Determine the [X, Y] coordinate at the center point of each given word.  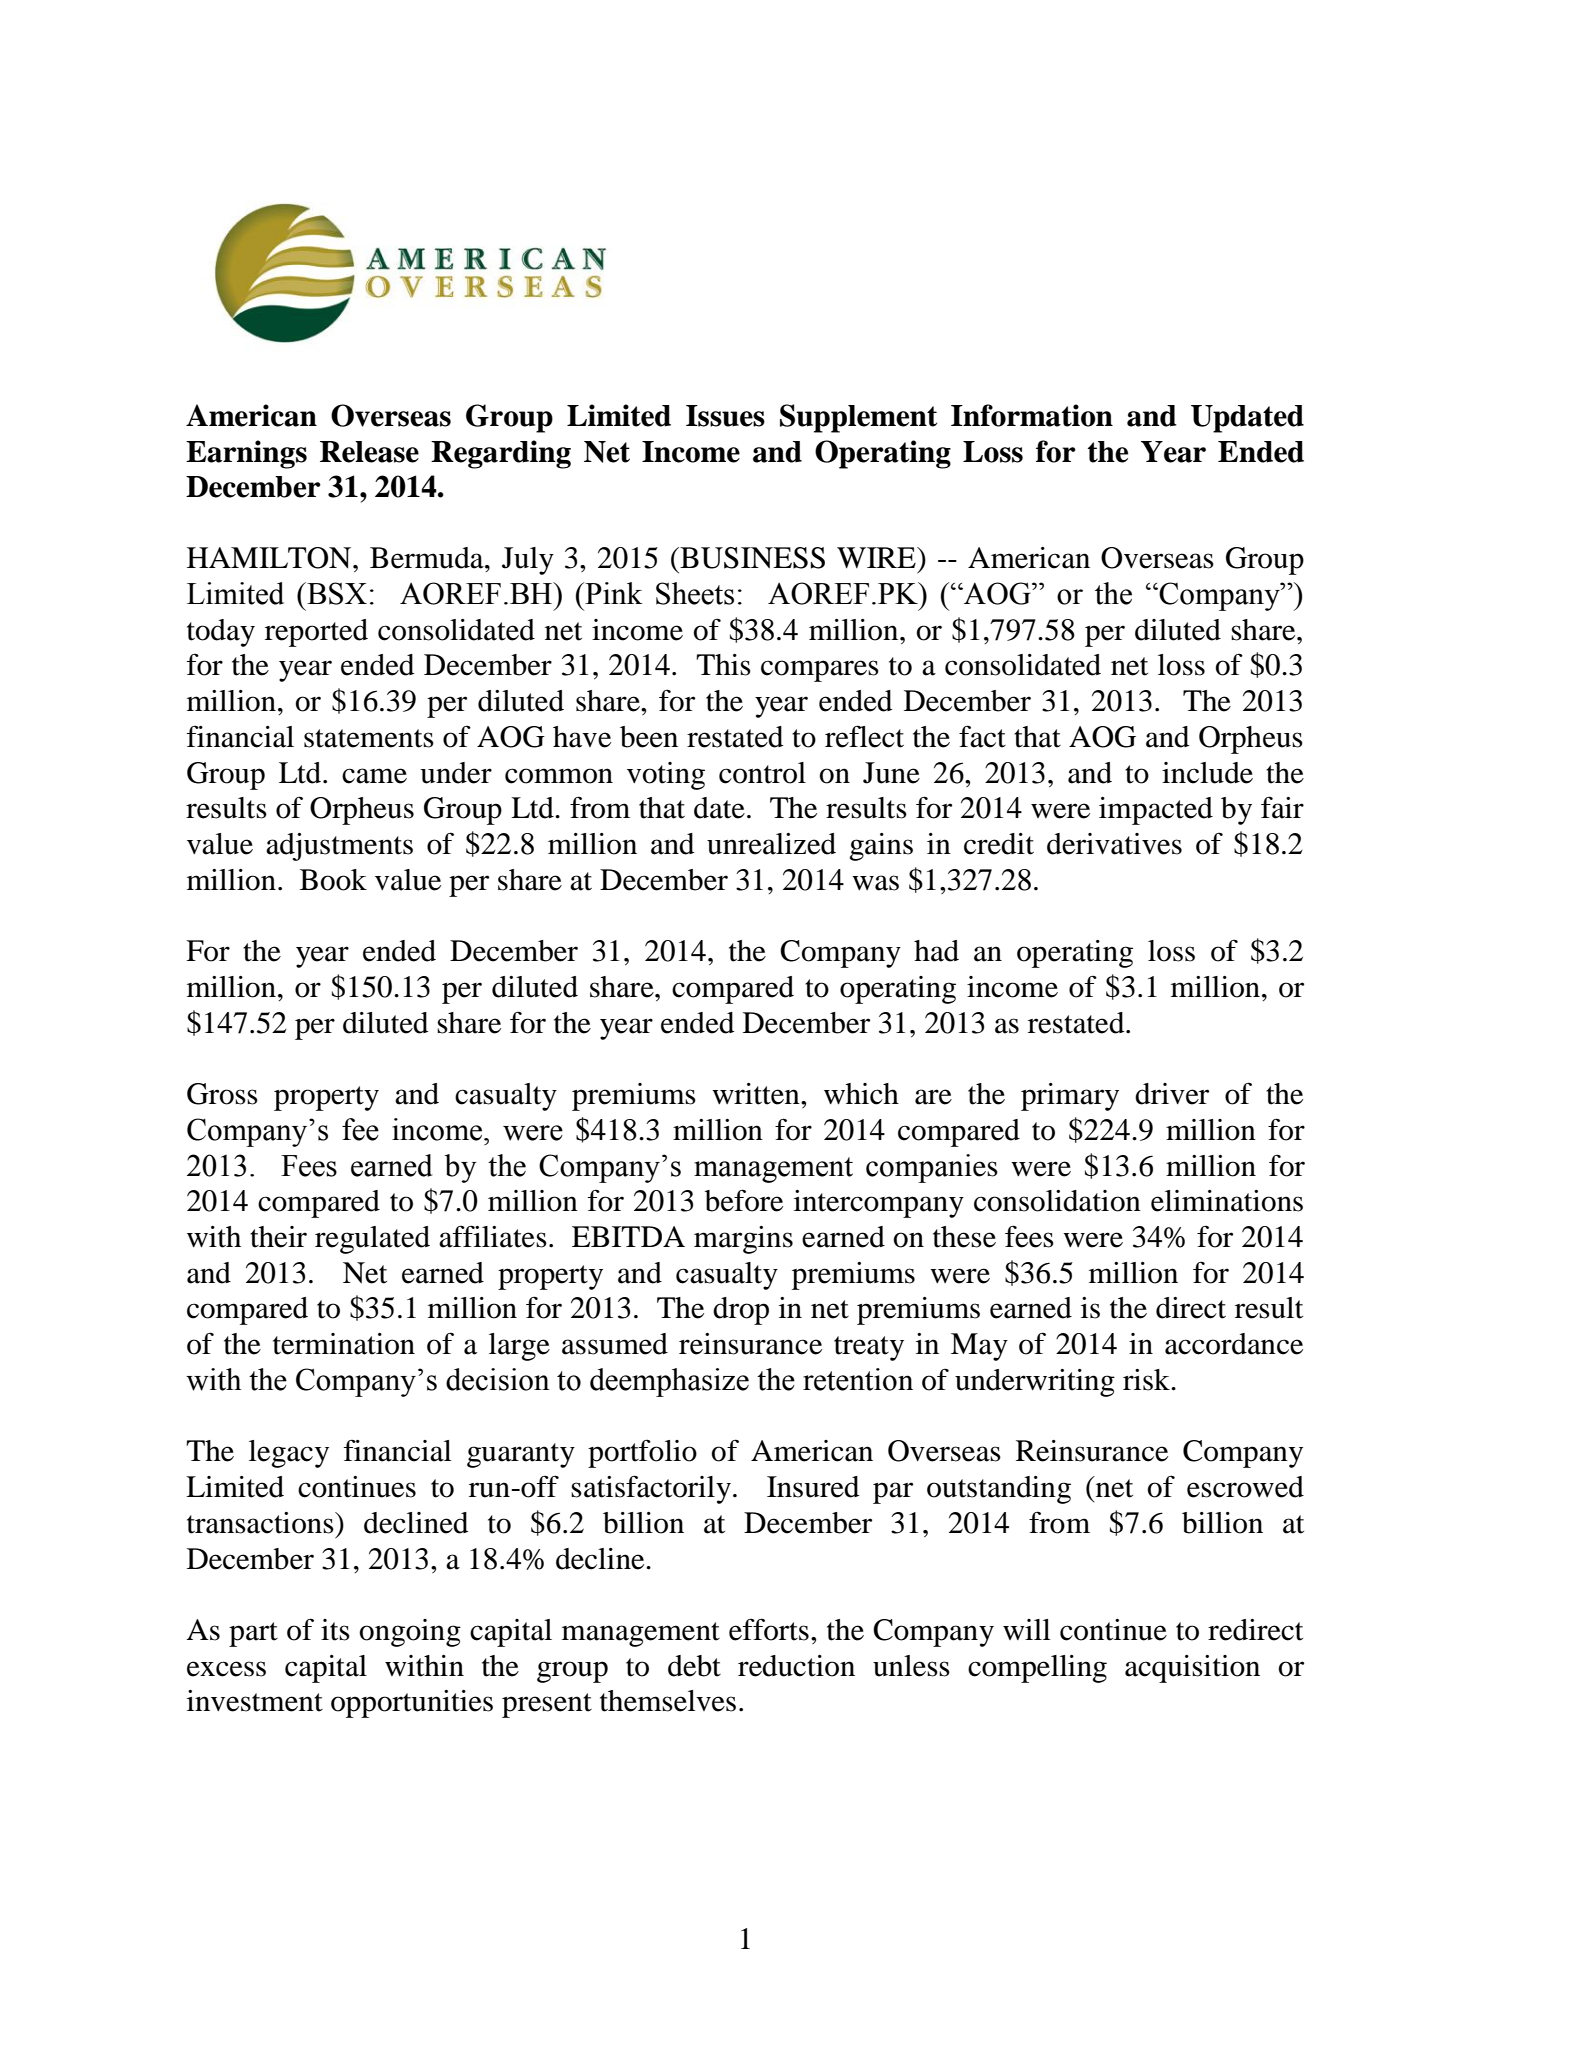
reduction [796, 1666]
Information [1032, 415]
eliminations [1227, 1201]
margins [743, 1240]
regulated [372, 1240]
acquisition [1192, 1669]
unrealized [771, 844]
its [335, 1630]
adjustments [339, 847]
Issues [725, 416]
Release [369, 452]
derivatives [1114, 844]
